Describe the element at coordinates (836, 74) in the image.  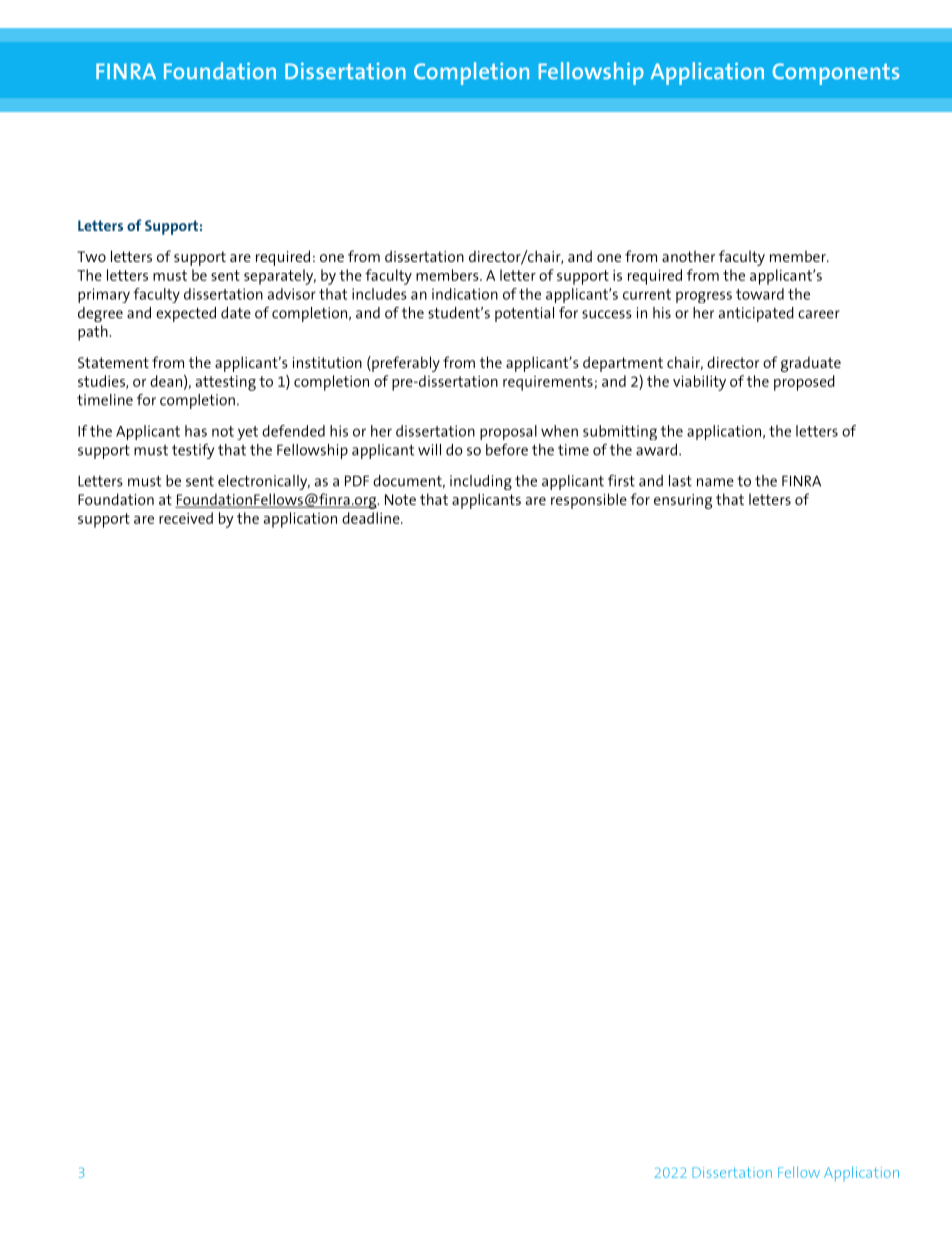
I see `Components` at that location.
